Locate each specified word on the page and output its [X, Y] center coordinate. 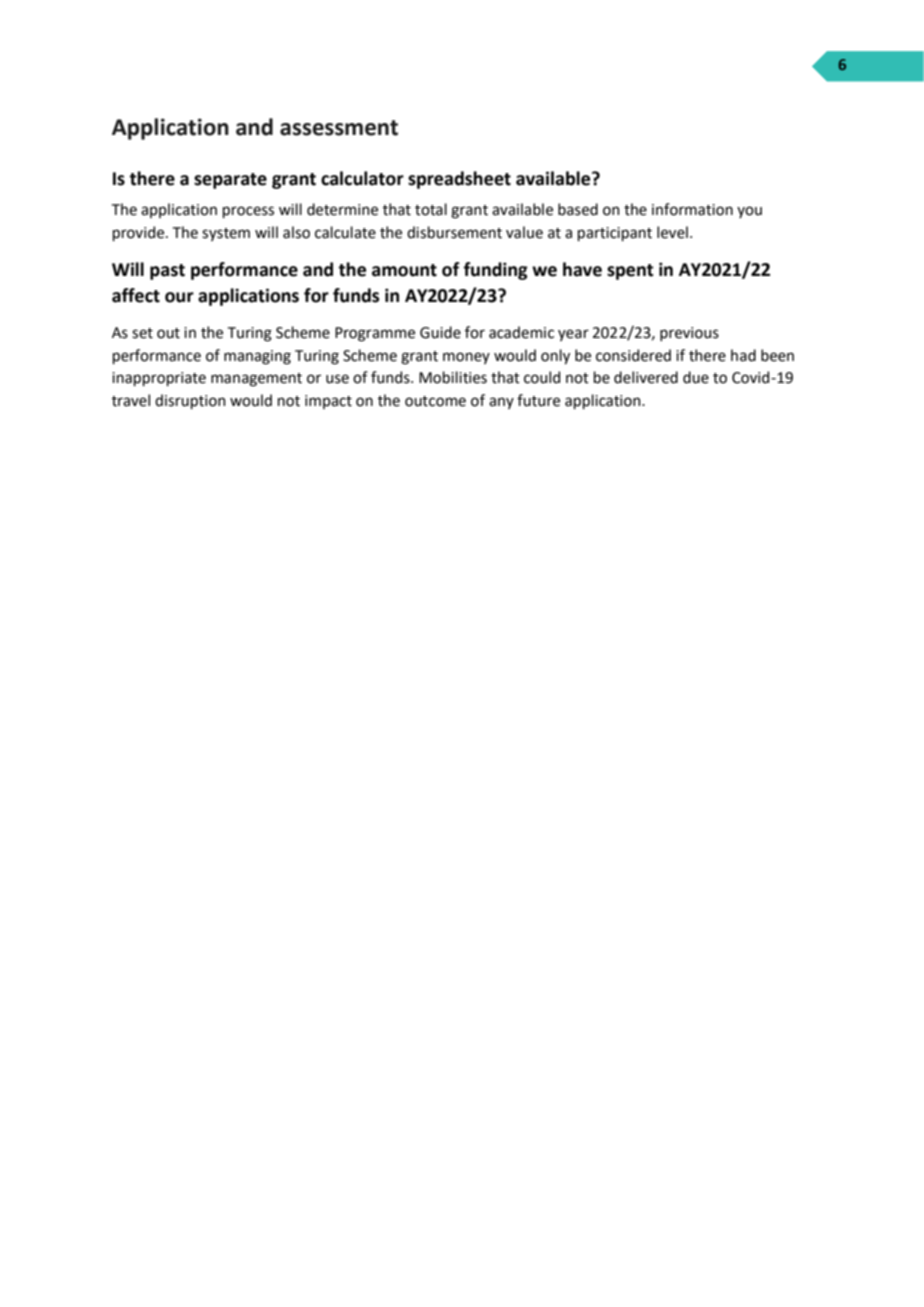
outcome [435, 401]
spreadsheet [459, 180]
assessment [339, 128]
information [692, 209]
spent [630, 272]
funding [495, 271]
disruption [190, 401]
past [167, 272]
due [696, 377]
